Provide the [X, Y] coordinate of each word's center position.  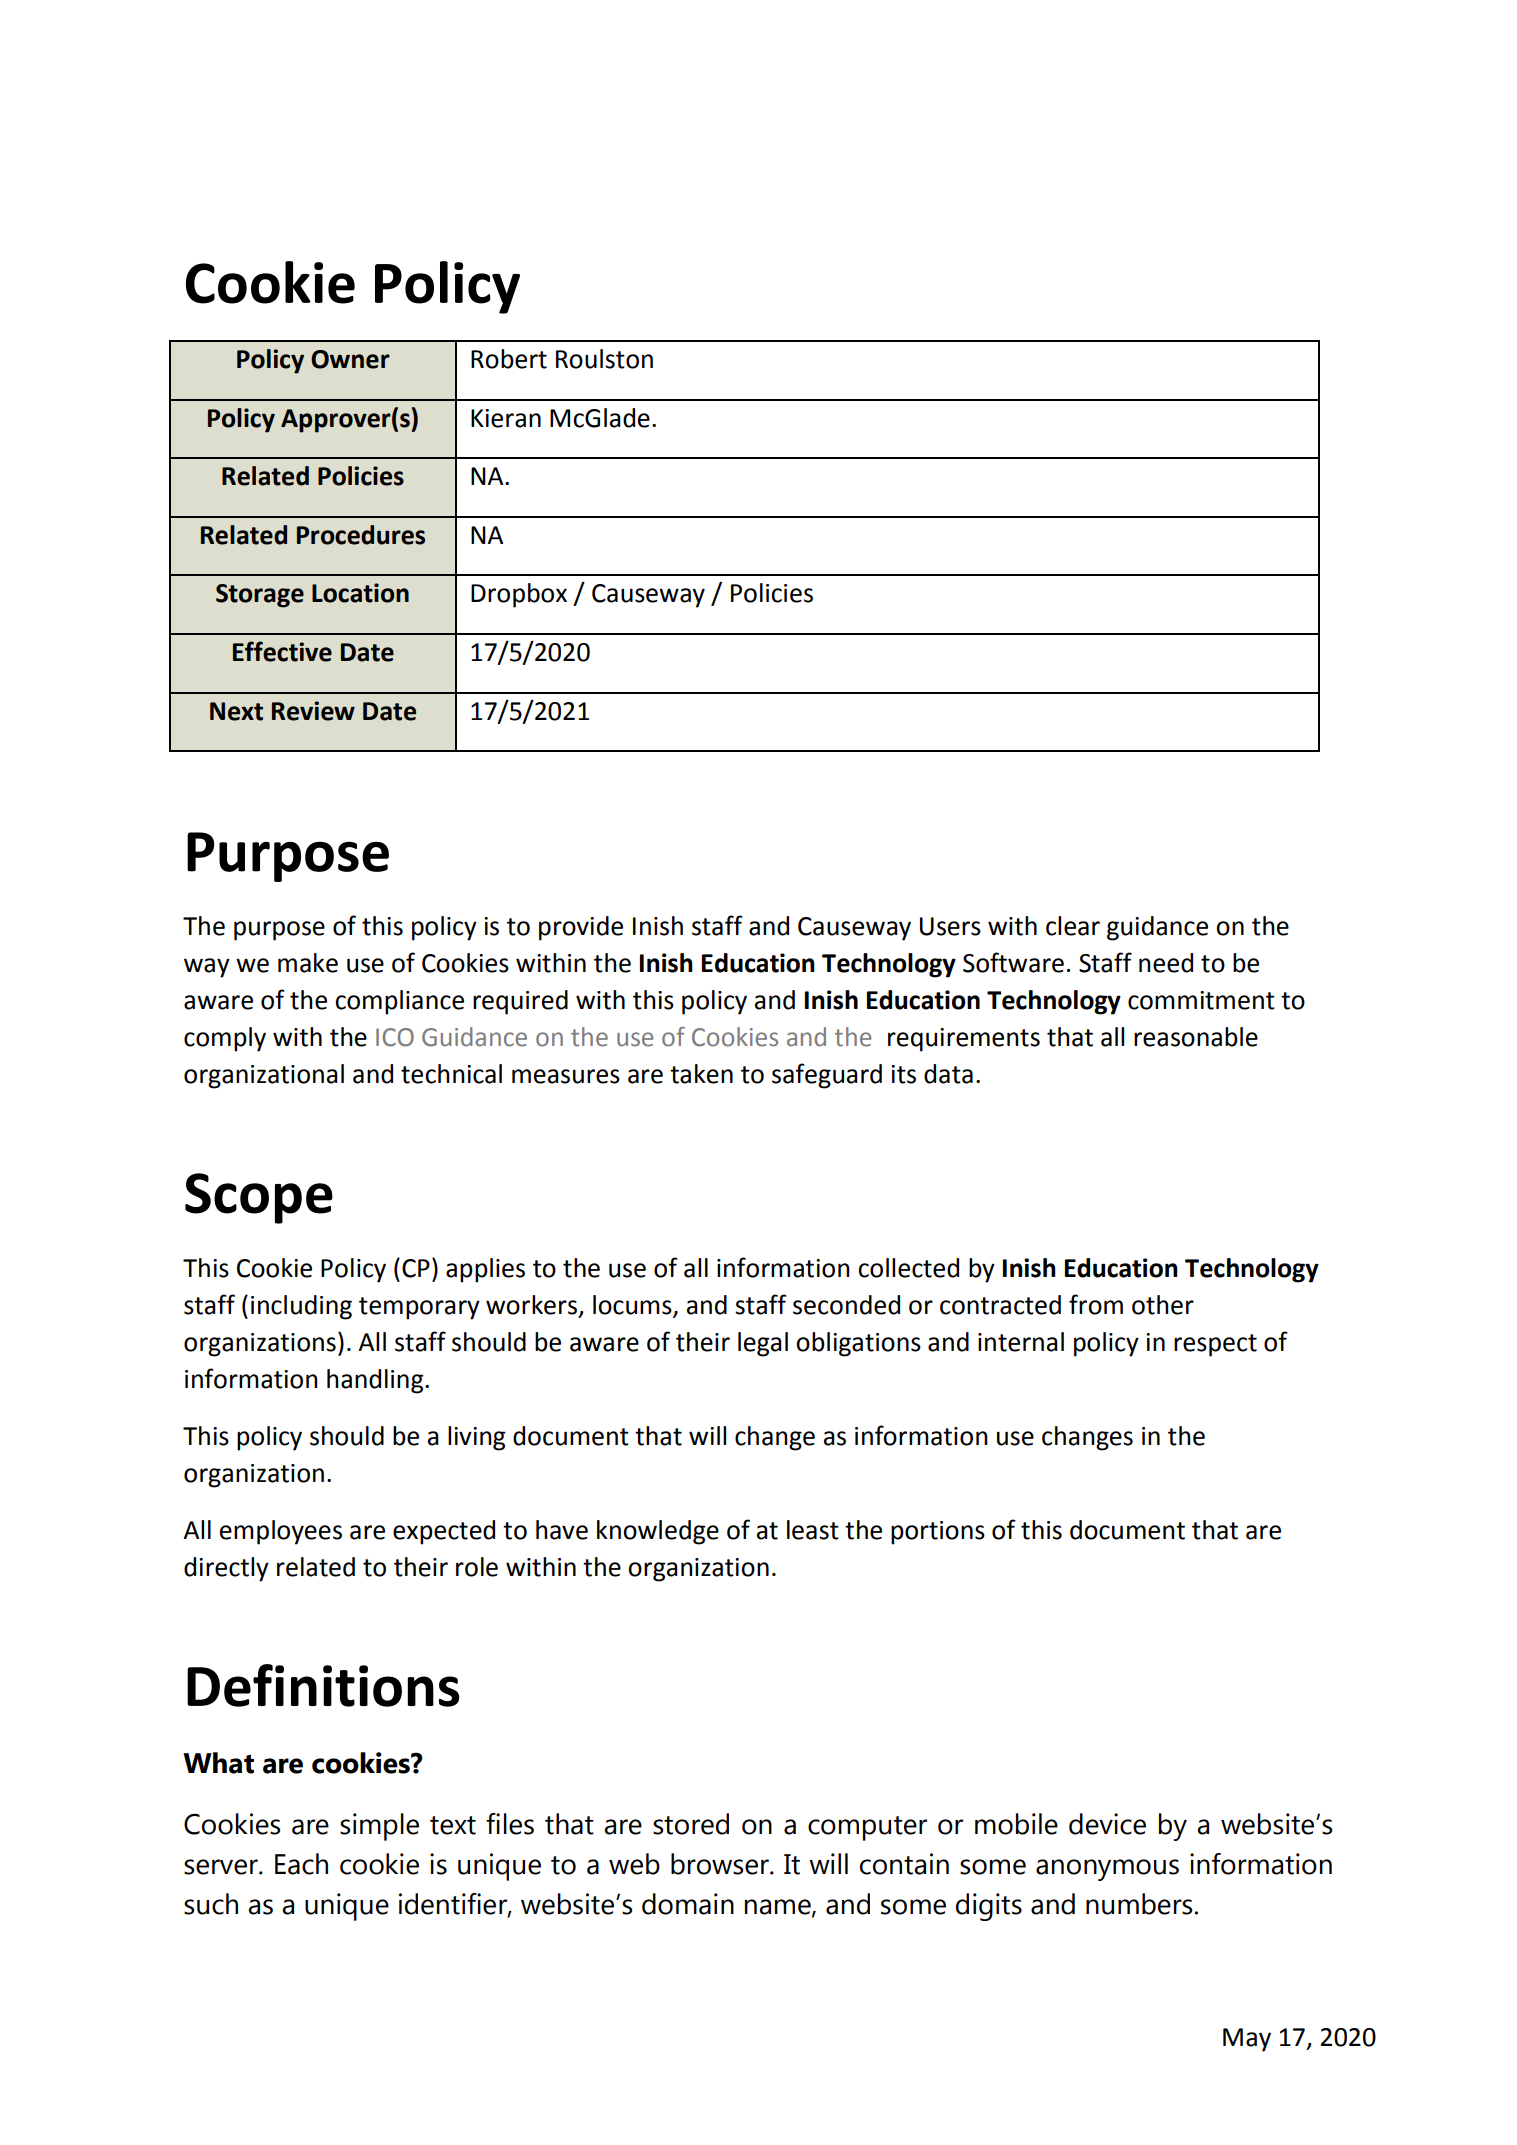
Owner [350, 359]
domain [688, 1904]
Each [301, 1864]
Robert [509, 359]
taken [701, 1074]
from [1096, 1304]
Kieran [506, 418]
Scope [259, 1198]
